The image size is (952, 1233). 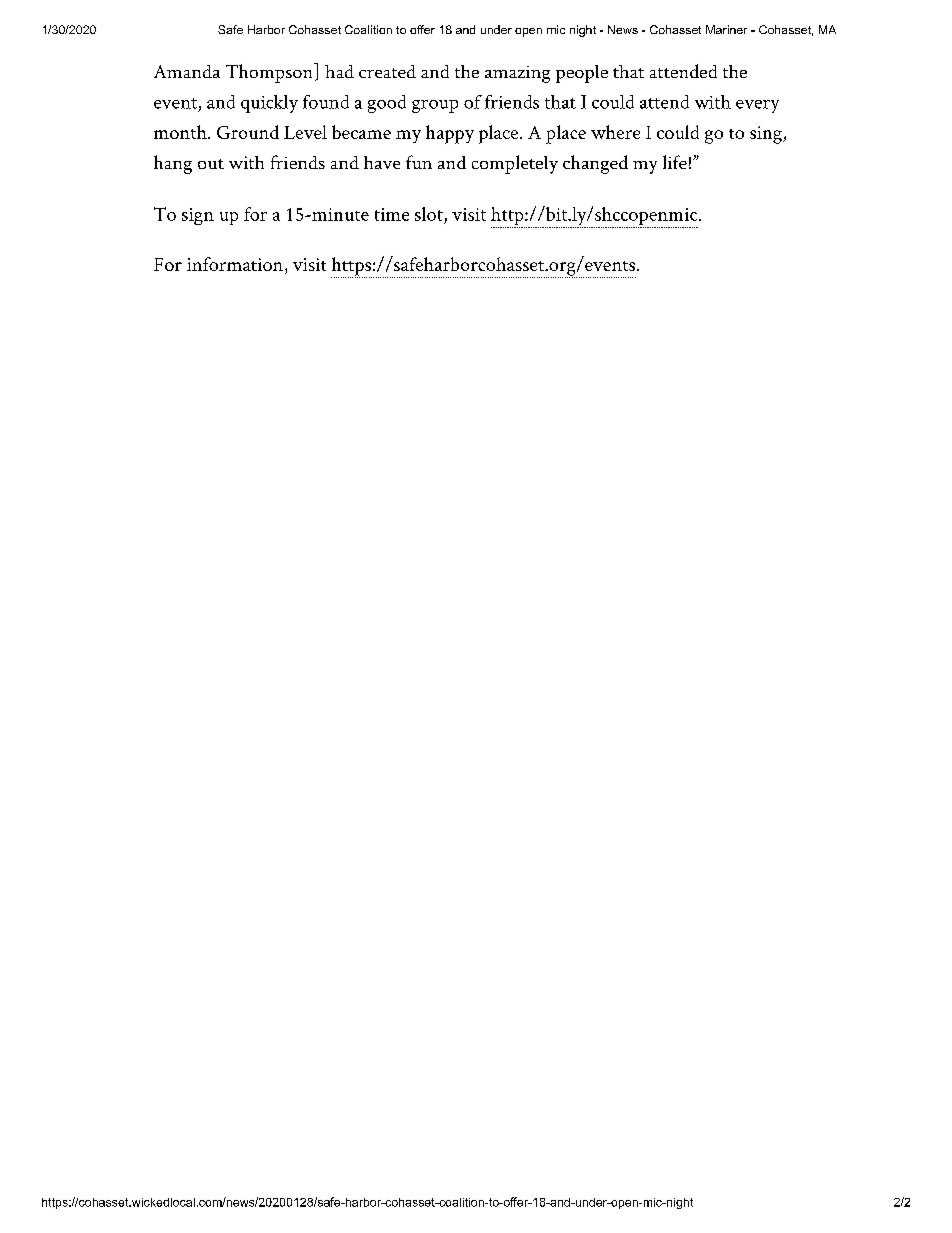 I want to click on Mariner, so click(x=726, y=29).
